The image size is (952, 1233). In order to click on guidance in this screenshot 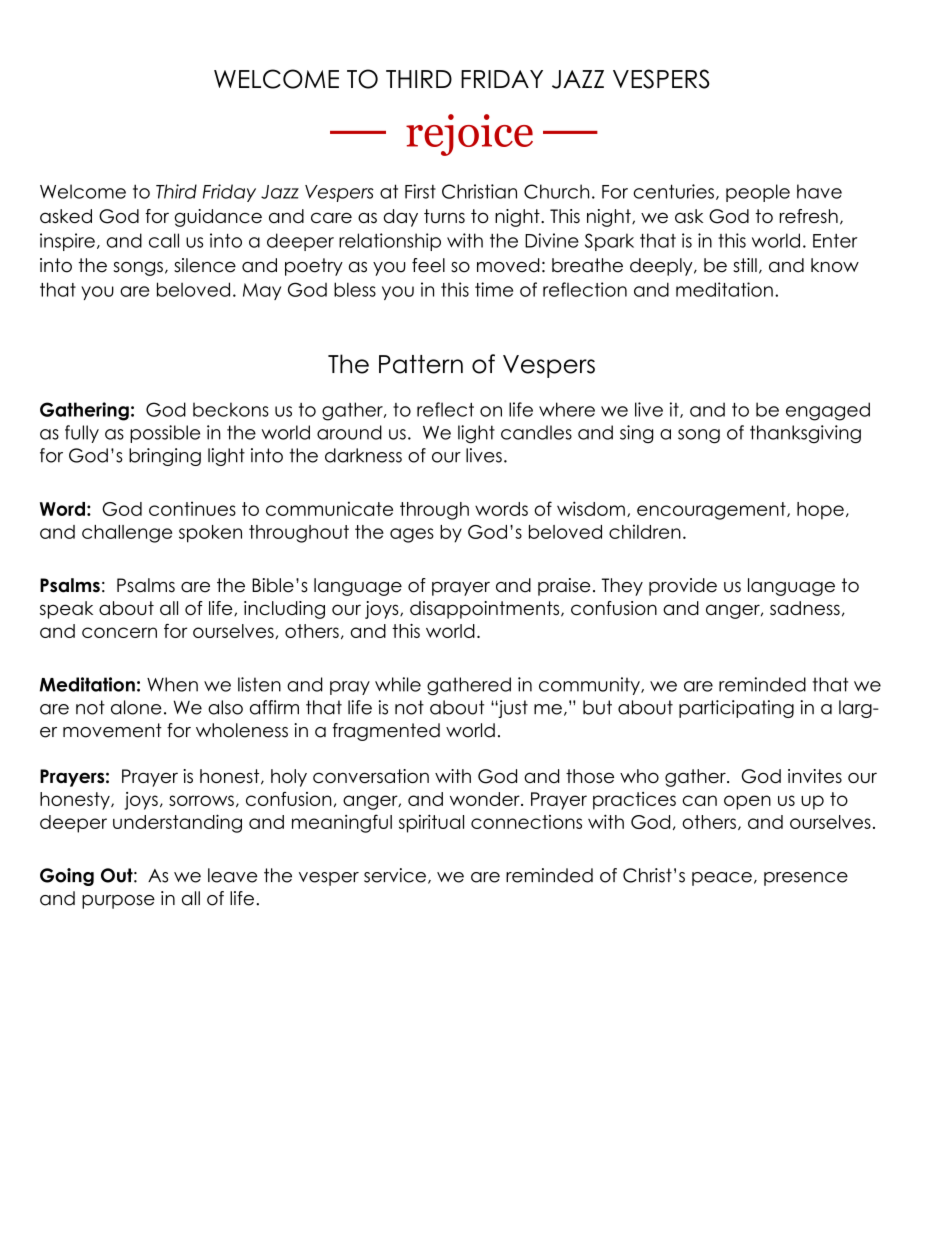, I will do `click(218, 218)`.
